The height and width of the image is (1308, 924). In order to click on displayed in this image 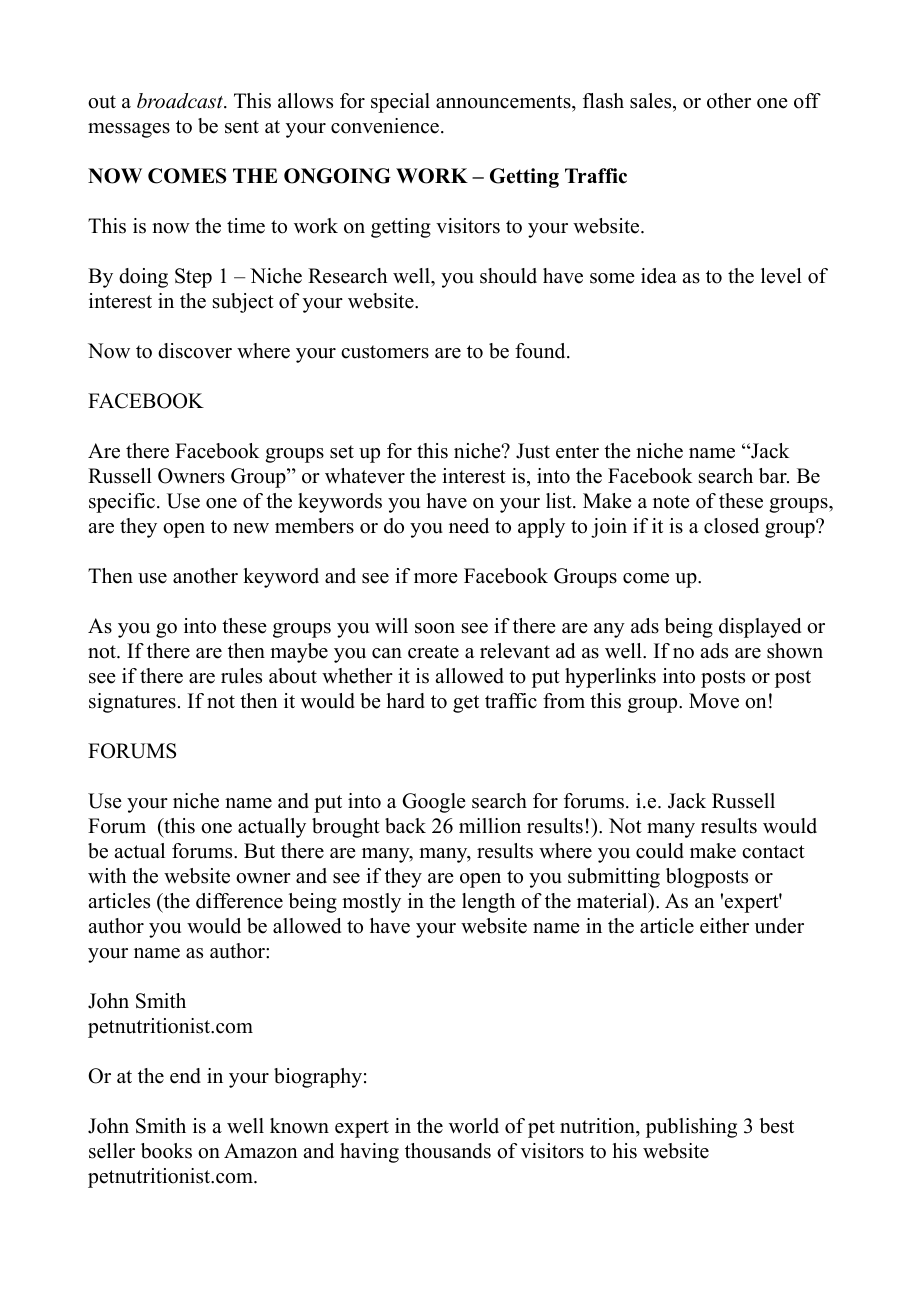, I will do `click(760, 628)`.
